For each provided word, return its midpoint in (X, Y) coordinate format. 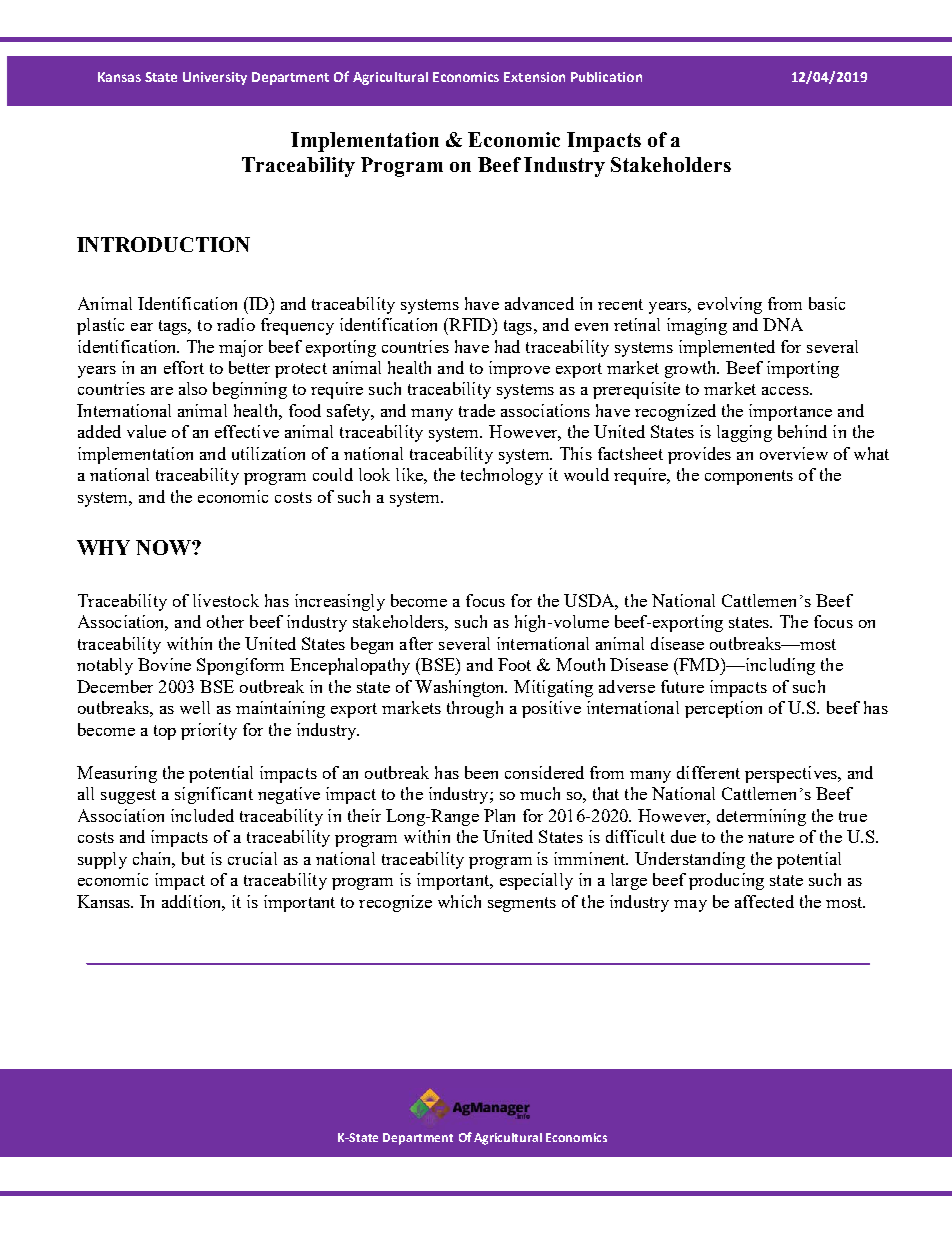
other (225, 621)
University (215, 78)
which (459, 901)
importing (803, 369)
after (416, 643)
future (682, 686)
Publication (606, 77)
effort (184, 367)
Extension (534, 77)
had (507, 346)
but (193, 858)
